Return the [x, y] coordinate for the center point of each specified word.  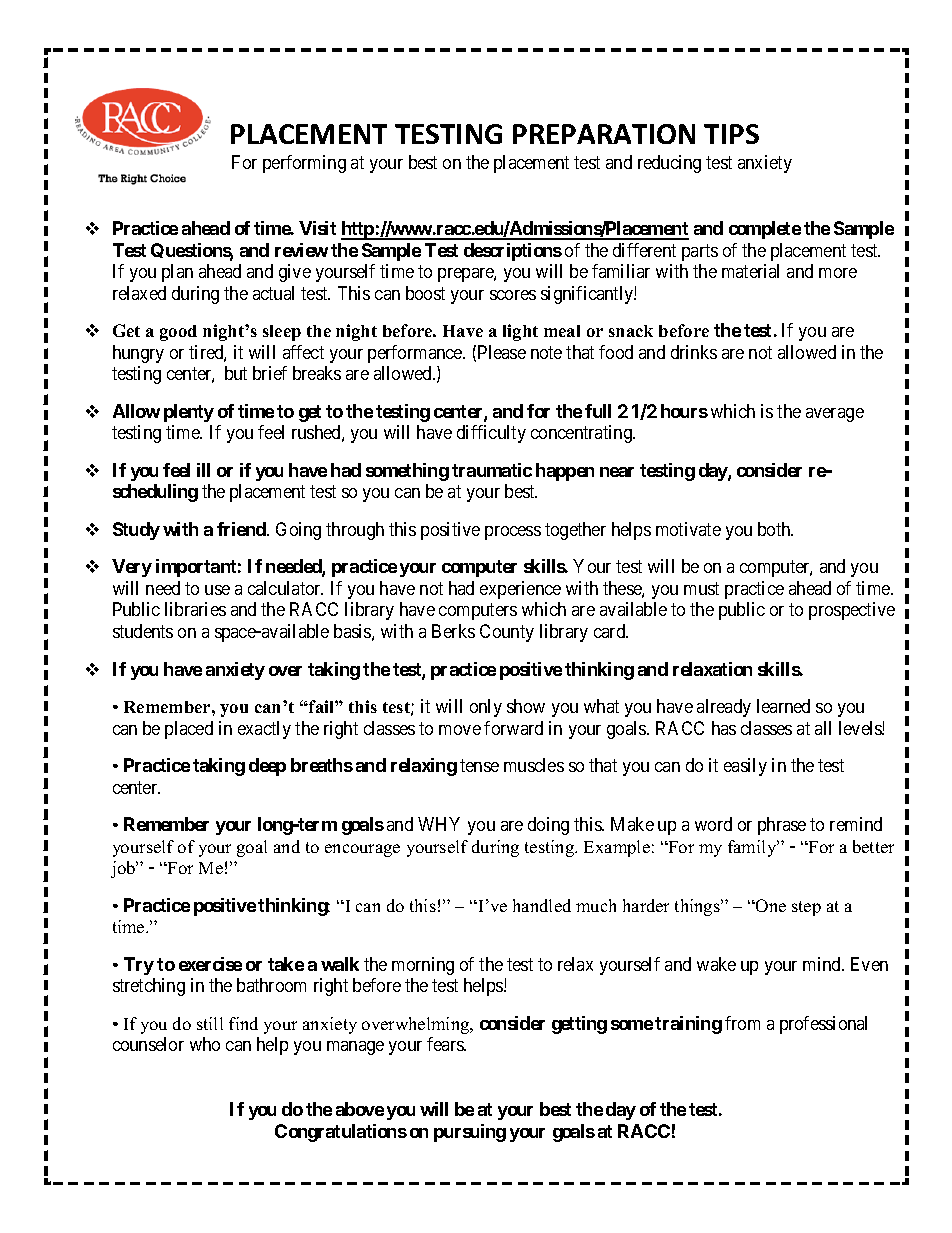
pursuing [470, 1133]
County [507, 633]
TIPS [731, 134]
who [205, 1044]
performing [304, 164]
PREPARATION [604, 134]
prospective [852, 611]
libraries [195, 609]
